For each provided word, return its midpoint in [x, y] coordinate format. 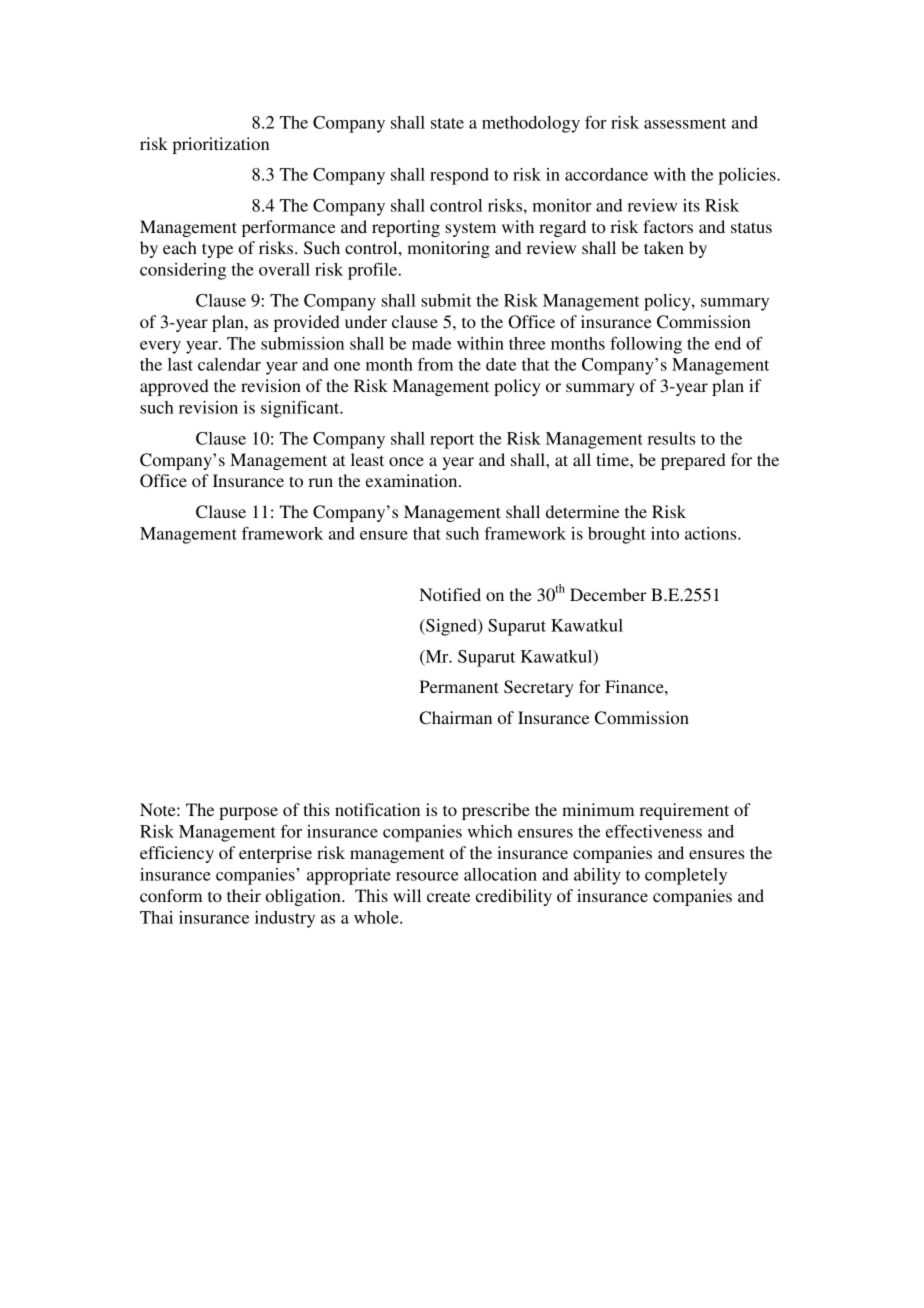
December [608, 594]
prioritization [221, 145]
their [244, 895]
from [435, 364]
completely [686, 876]
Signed [451, 627]
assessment [685, 123]
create [448, 896]
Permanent [459, 686]
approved [174, 387]
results [671, 438]
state [447, 123]
